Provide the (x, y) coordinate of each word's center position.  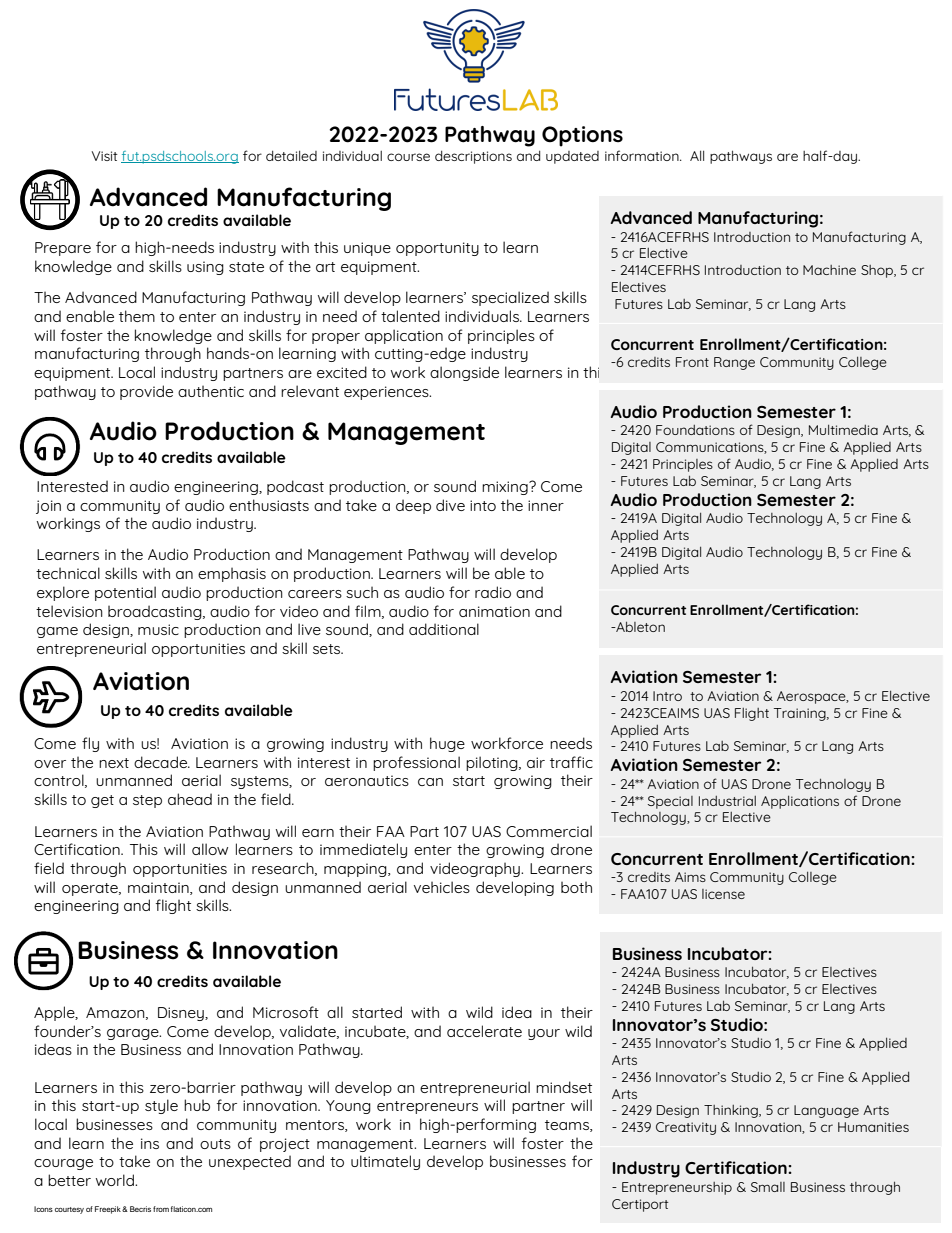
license (723, 894)
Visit (105, 156)
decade (161, 762)
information (643, 155)
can (430, 782)
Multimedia (843, 430)
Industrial (727, 801)
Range (734, 363)
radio (493, 592)
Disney (182, 1014)
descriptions (473, 157)
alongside (464, 373)
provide (146, 392)
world (116, 1180)
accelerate (484, 1031)
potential (125, 593)
